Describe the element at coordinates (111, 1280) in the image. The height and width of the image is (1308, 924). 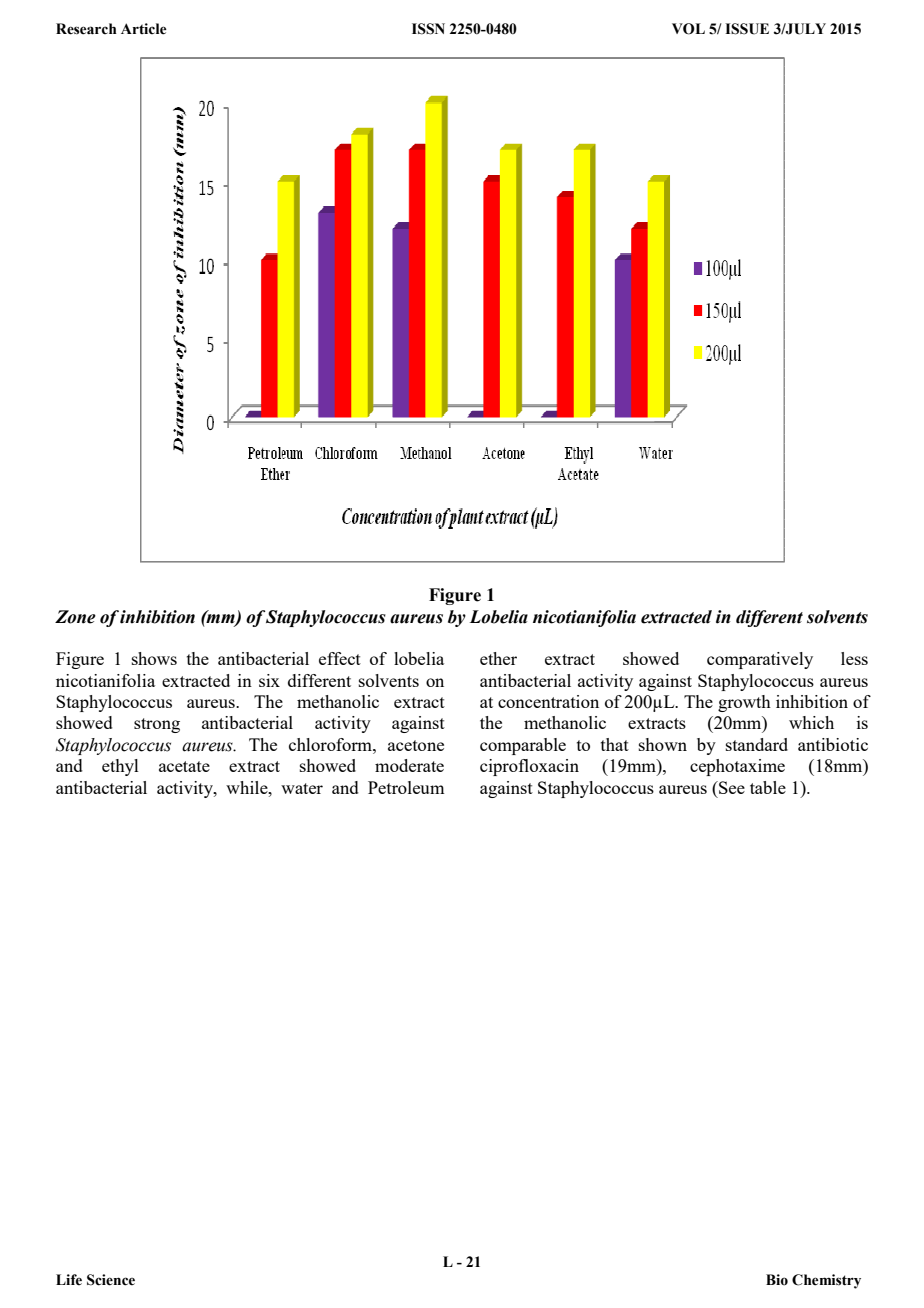
I see `Science` at that location.
